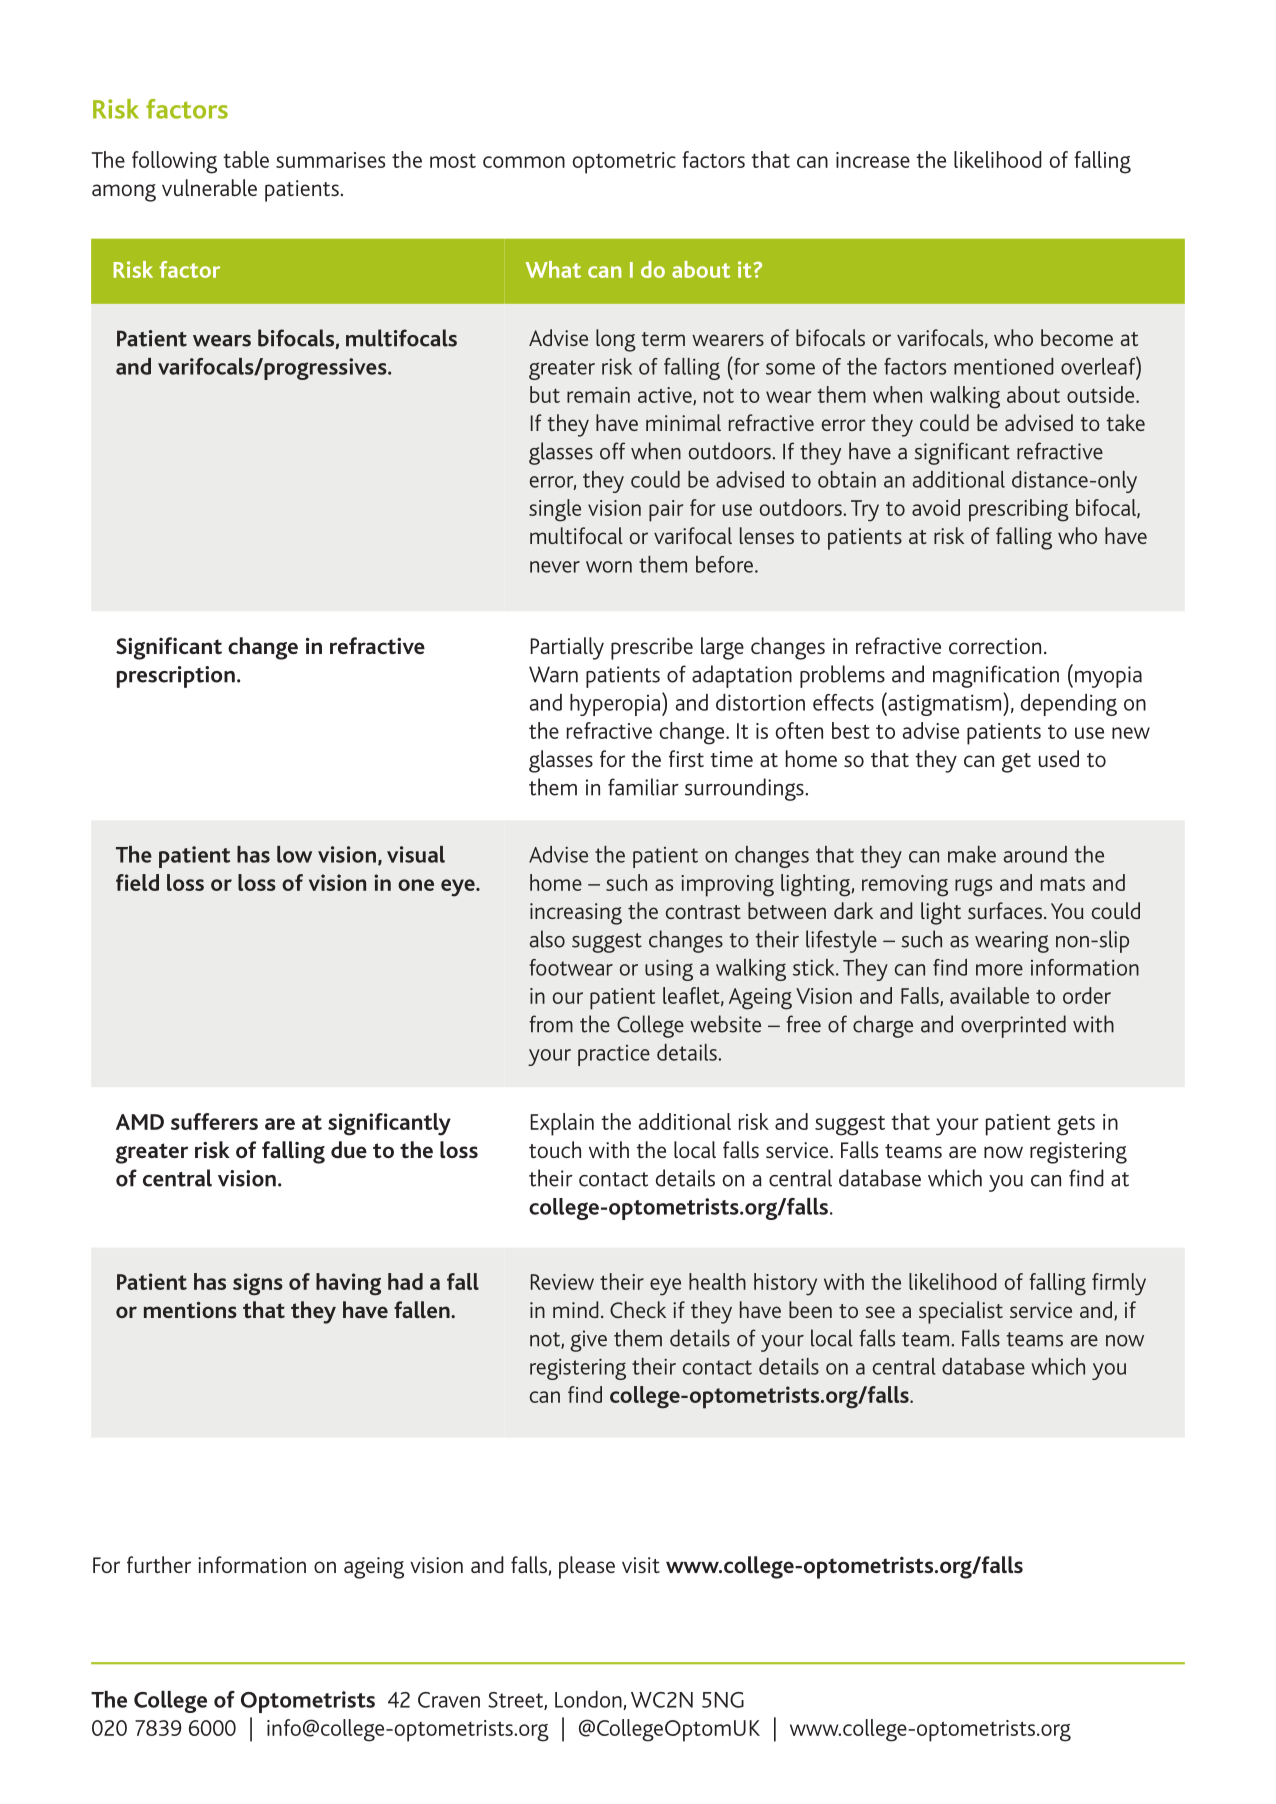 This page has height=1804, width=1276. I want to click on touch, so click(555, 1149).
